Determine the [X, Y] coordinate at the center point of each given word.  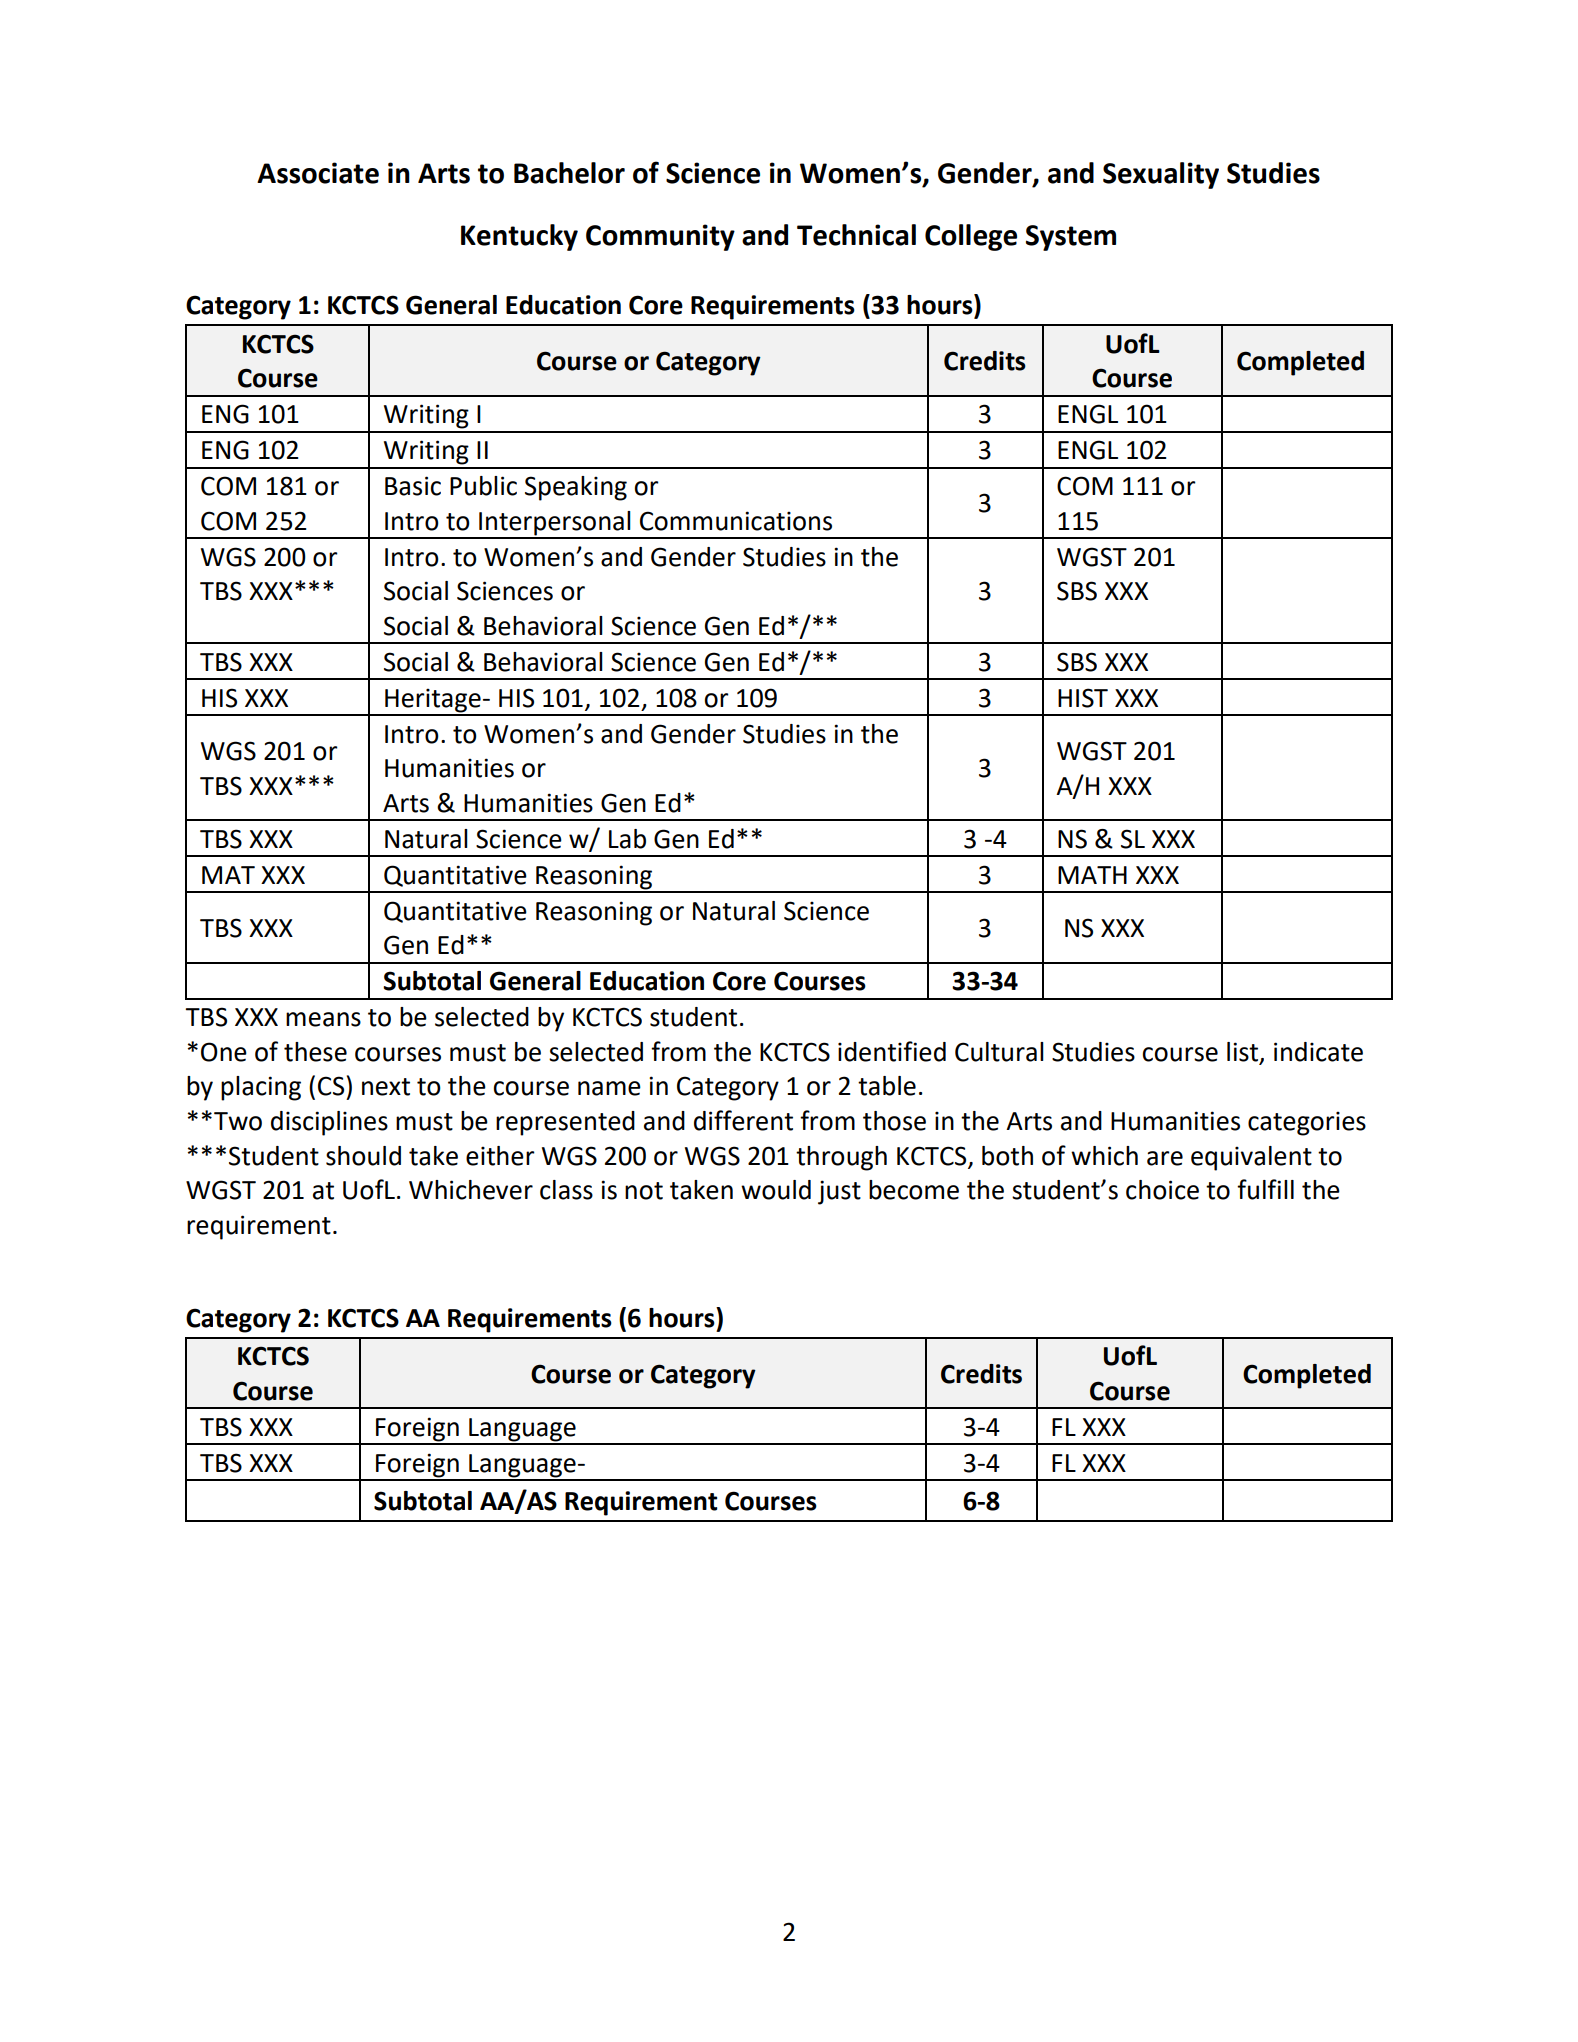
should [363, 1156]
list [1242, 1052]
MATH [1092, 875]
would [776, 1190]
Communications [736, 521]
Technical [856, 235]
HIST [1083, 698]
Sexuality [1161, 175]
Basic [413, 486]
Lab [627, 839]
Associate [318, 173]
